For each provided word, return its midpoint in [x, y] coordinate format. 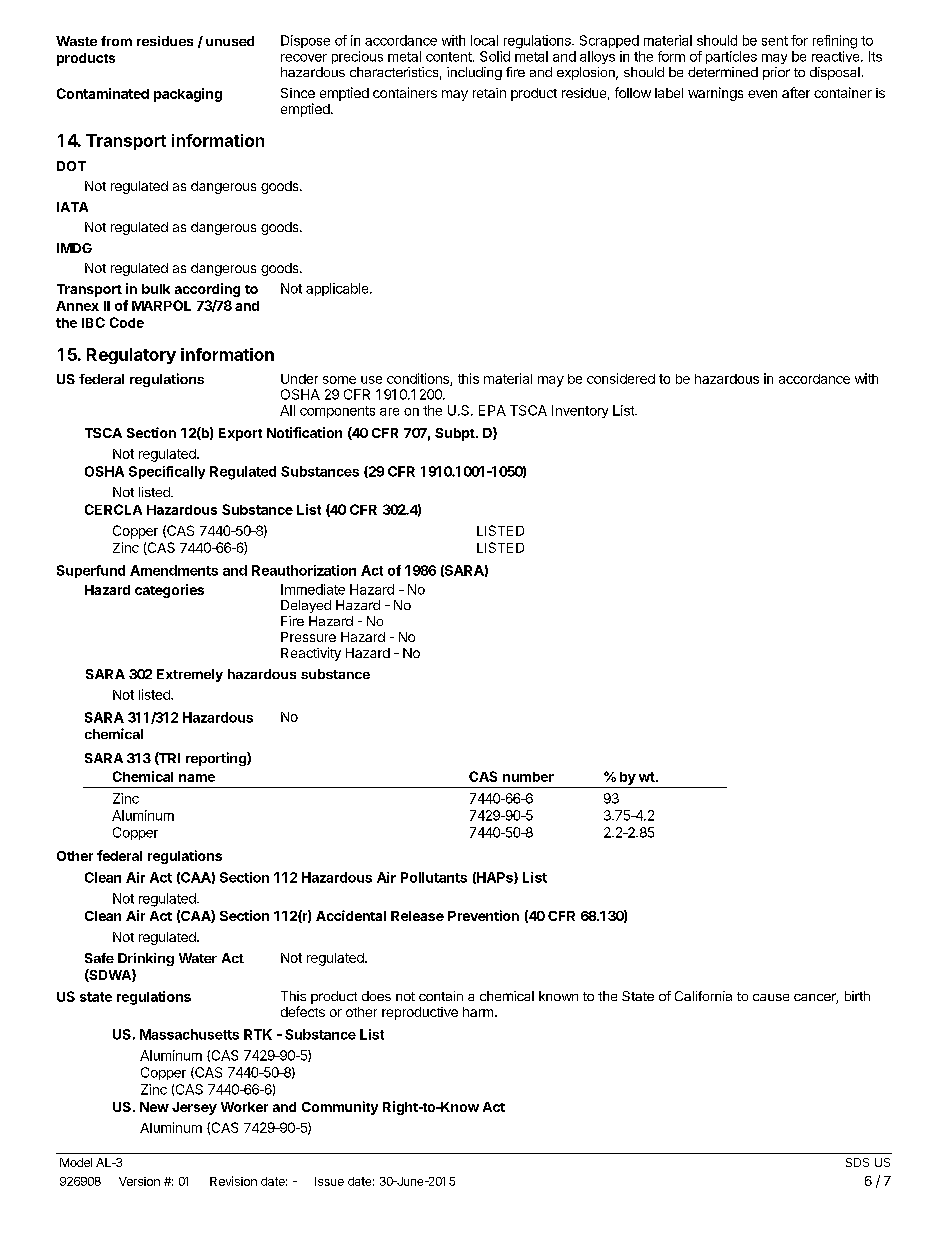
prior [776, 73]
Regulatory [131, 356]
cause [771, 997]
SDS [857, 1162]
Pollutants [434, 877]
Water [198, 958]
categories [169, 591]
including [474, 73]
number [528, 777]
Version [139, 1181]
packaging [188, 95]
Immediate [313, 589]
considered [621, 378]
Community [340, 1108]
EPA [492, 410]
